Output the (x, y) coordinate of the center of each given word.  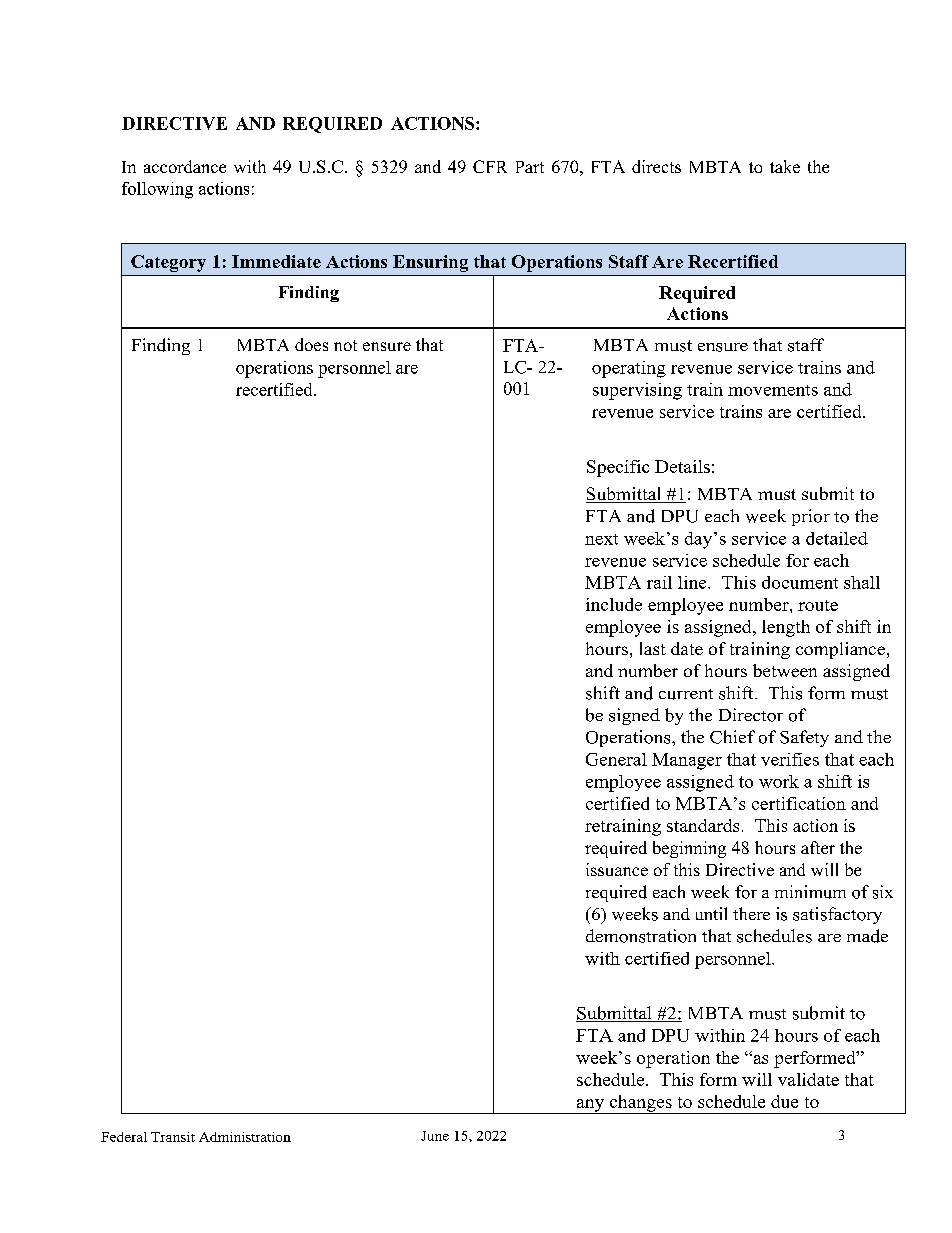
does (311, 344)
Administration (245, 1137)
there (751, 913)
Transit (173, 1137)
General (616, 759)
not (345, 345)
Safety (804, 738)
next (601, 539)
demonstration (641, 936)
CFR (490, 166)
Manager (687, 761)
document (800, 582)
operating (629, 369)
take (785, 166)
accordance (185, 166)
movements (773, 390)
